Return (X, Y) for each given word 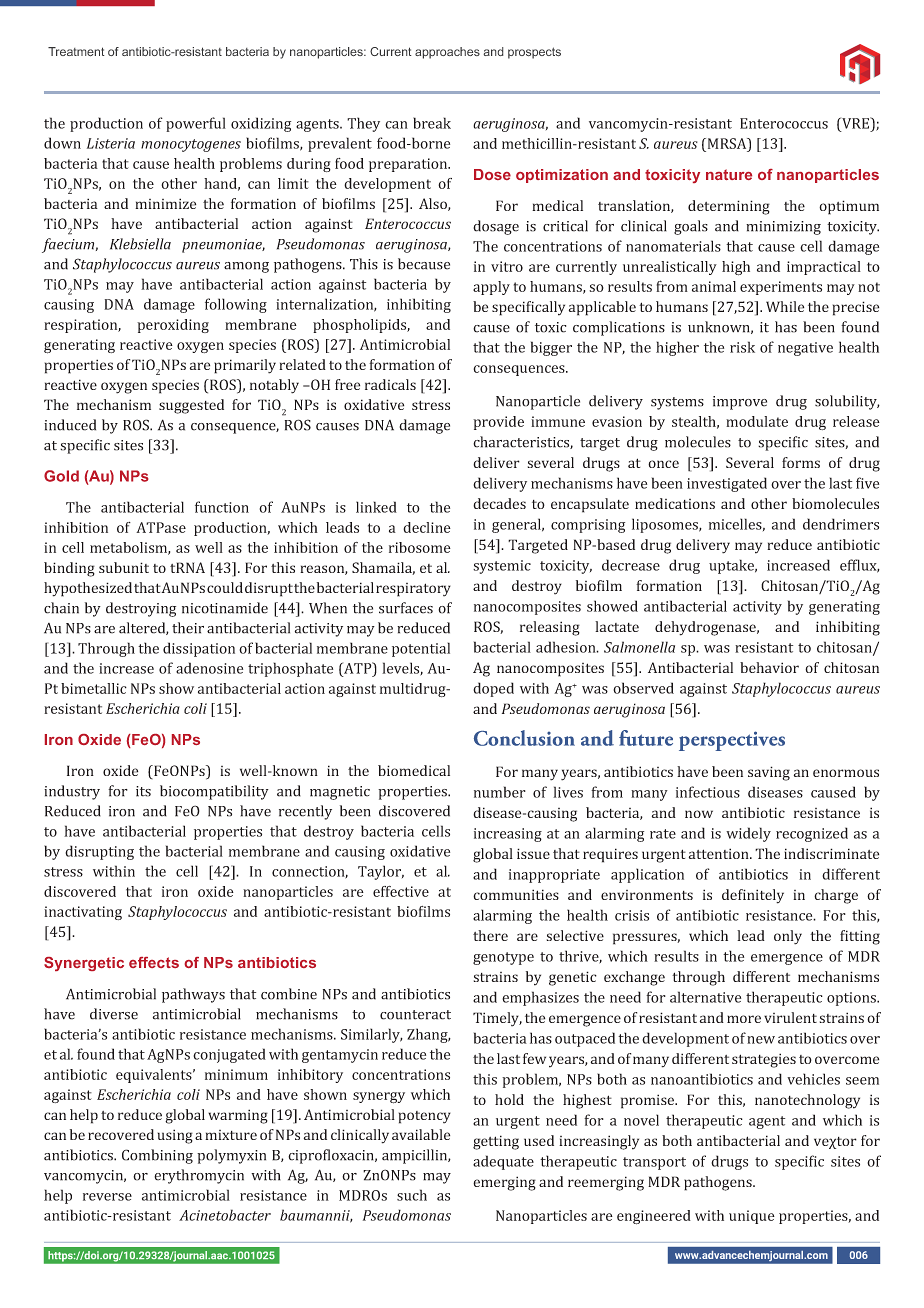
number (500, 792)
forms (801, 462)
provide (498, 423)
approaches (447, 53)
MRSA (727, 143)
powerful (196, 124)
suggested (191, 406)
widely (748, 834)
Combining (157, 1156)
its (143, 791)
